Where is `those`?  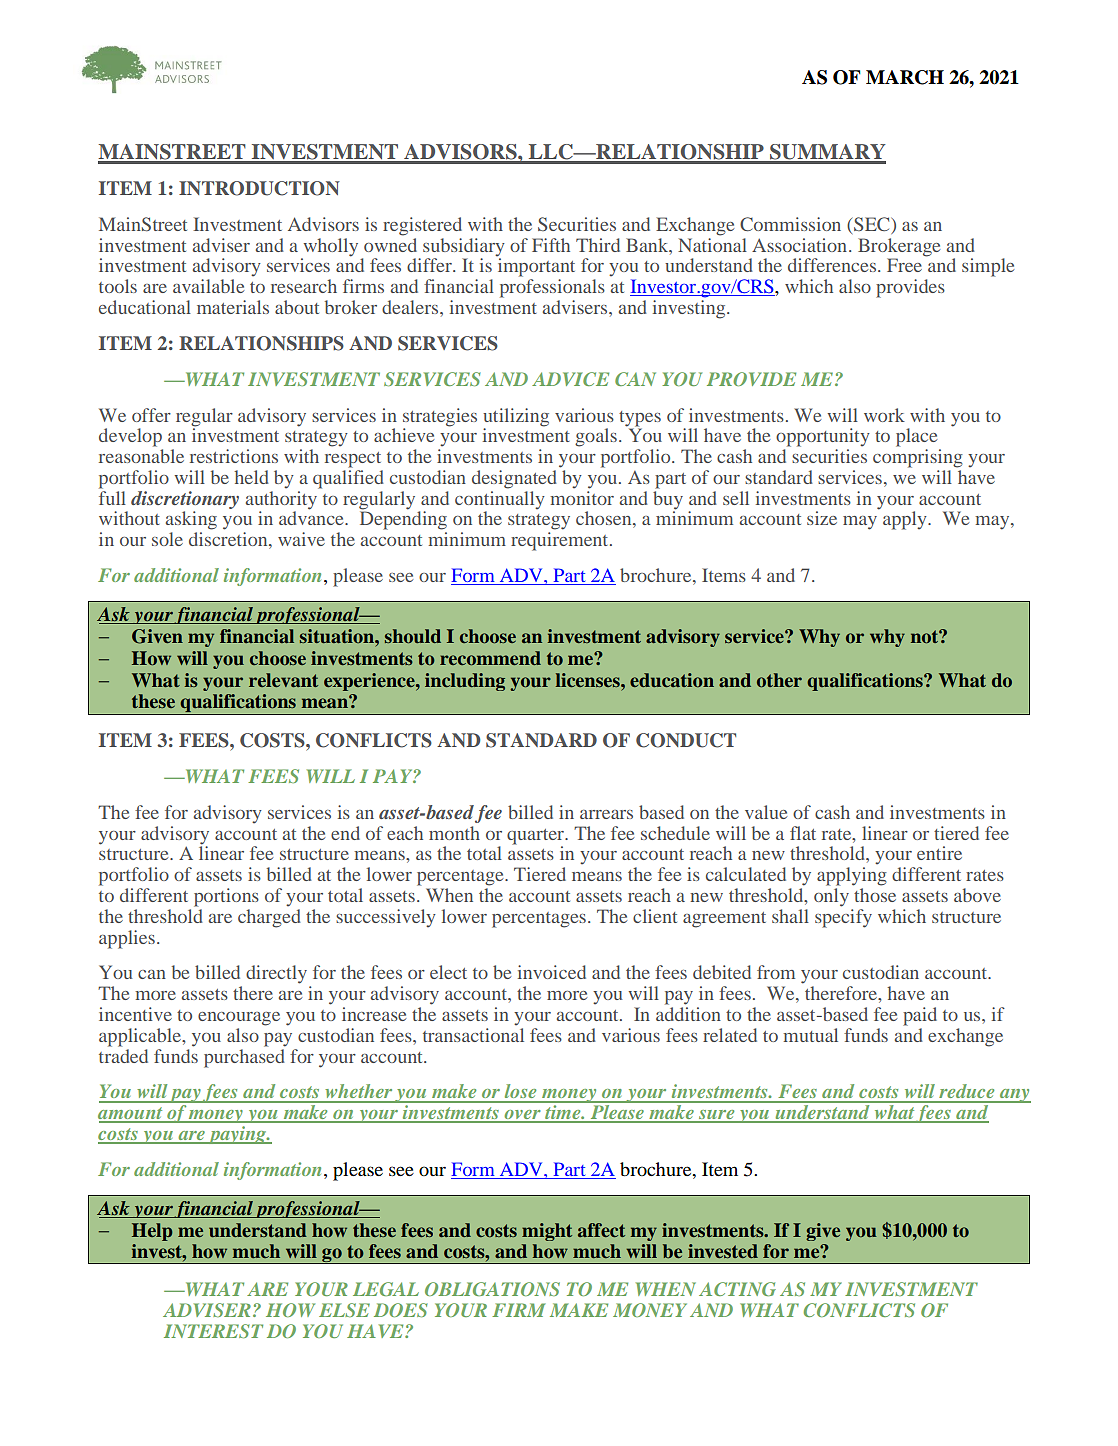 those is located at coordinates (875, 895).
